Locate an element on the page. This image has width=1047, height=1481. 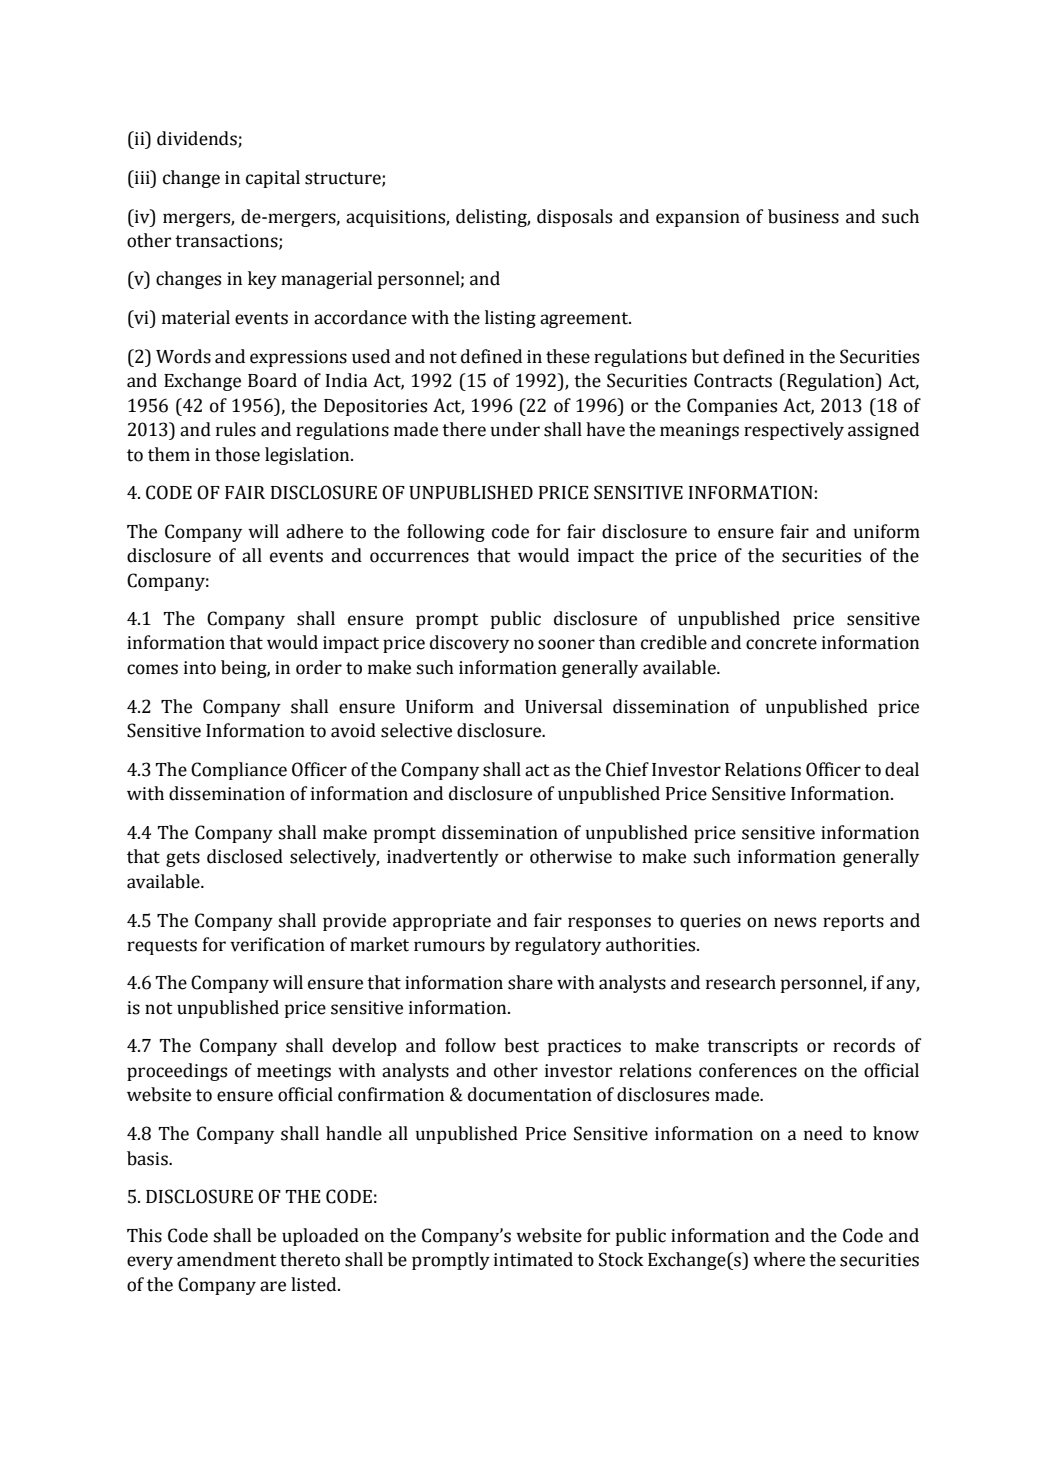
under is located at coordinates (515, 429).
